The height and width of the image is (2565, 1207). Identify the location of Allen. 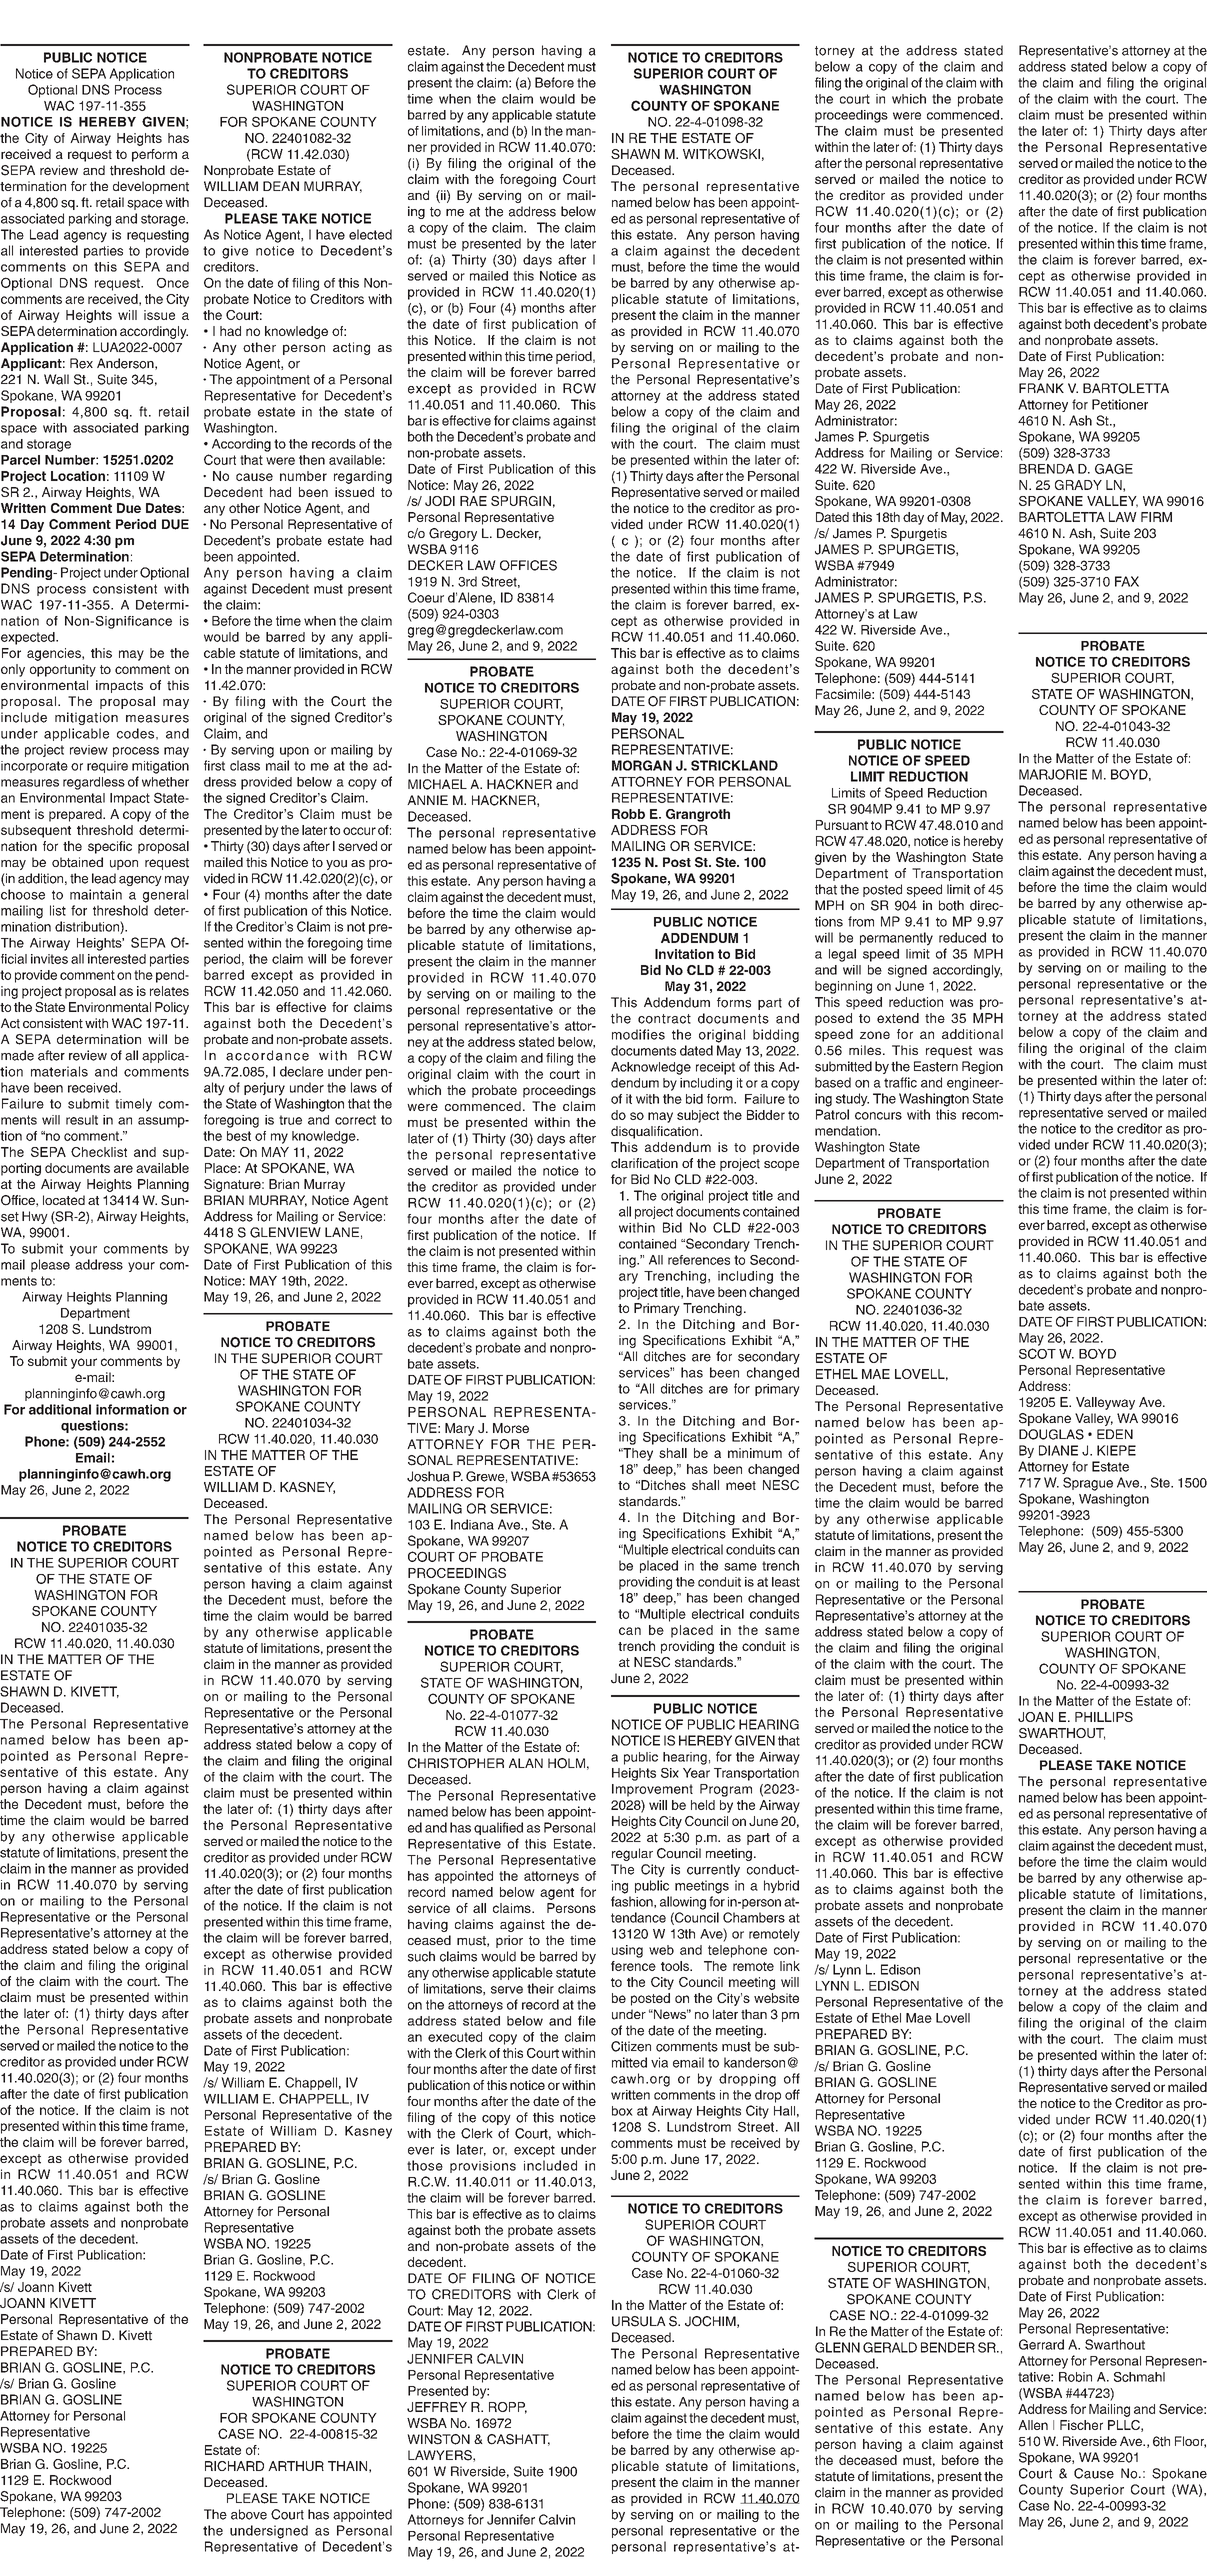
(1033, 2425).
